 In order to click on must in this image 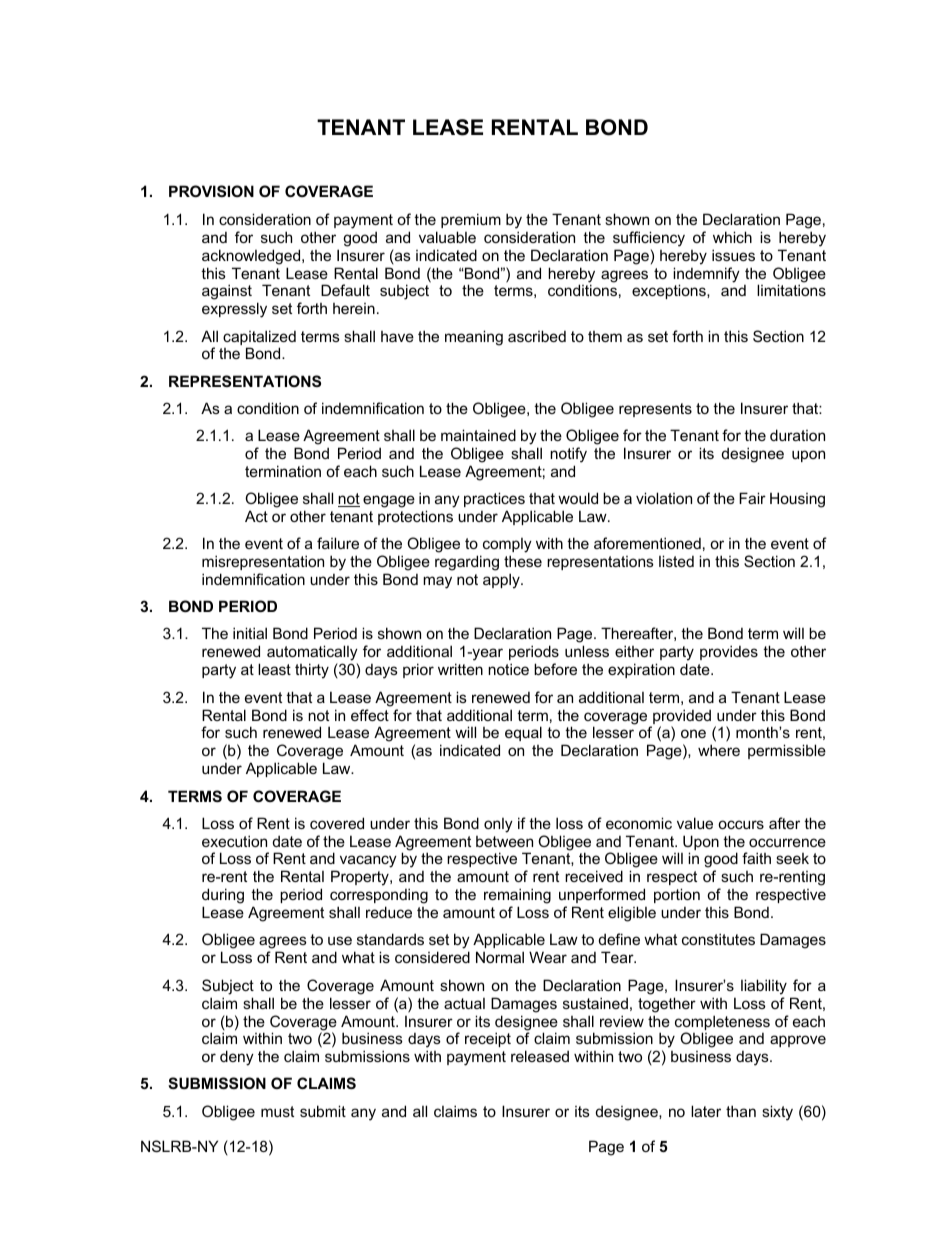, I will do `click(277, 1111)`.
